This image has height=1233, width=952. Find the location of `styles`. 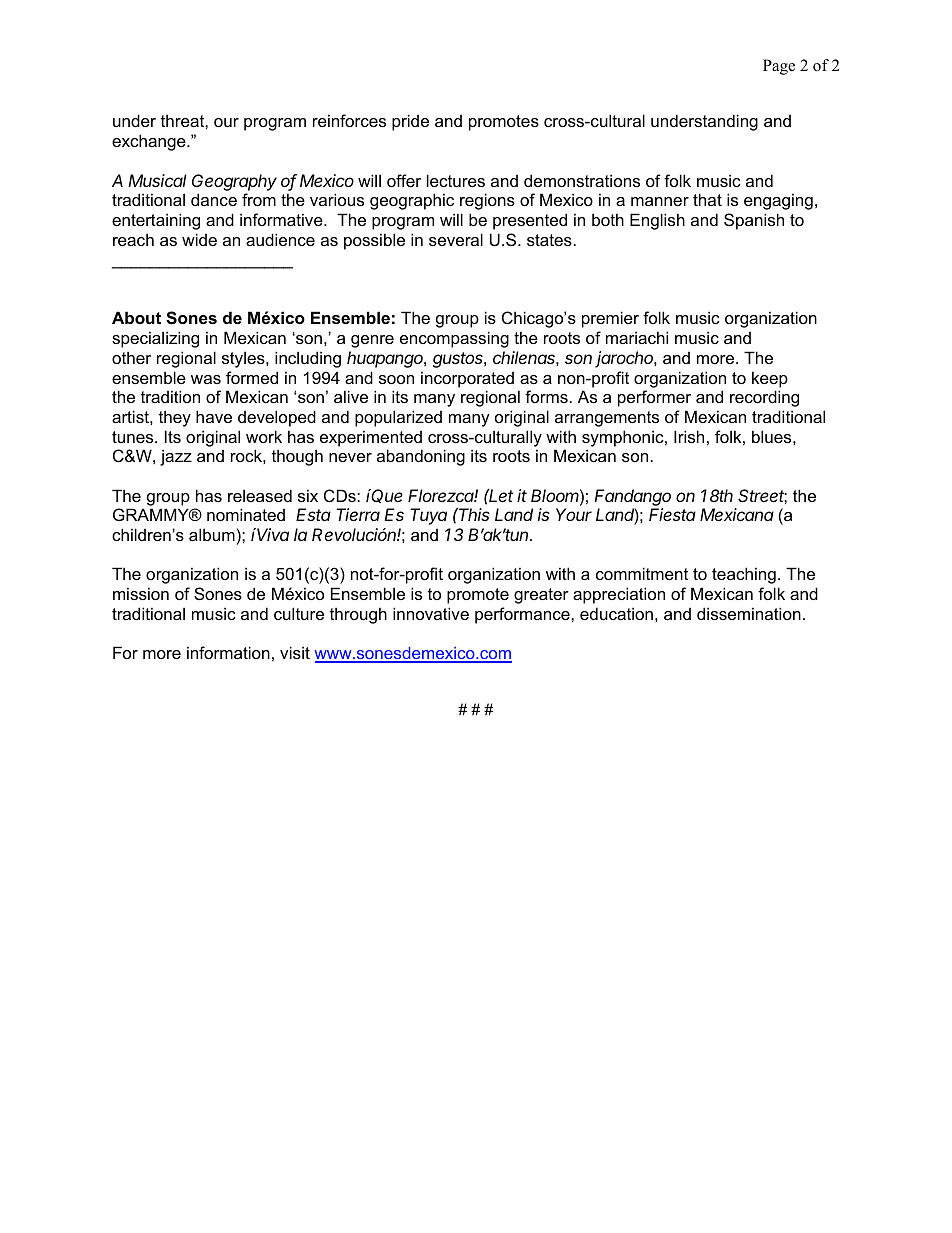

styles is located at coordinates (244, 359).
